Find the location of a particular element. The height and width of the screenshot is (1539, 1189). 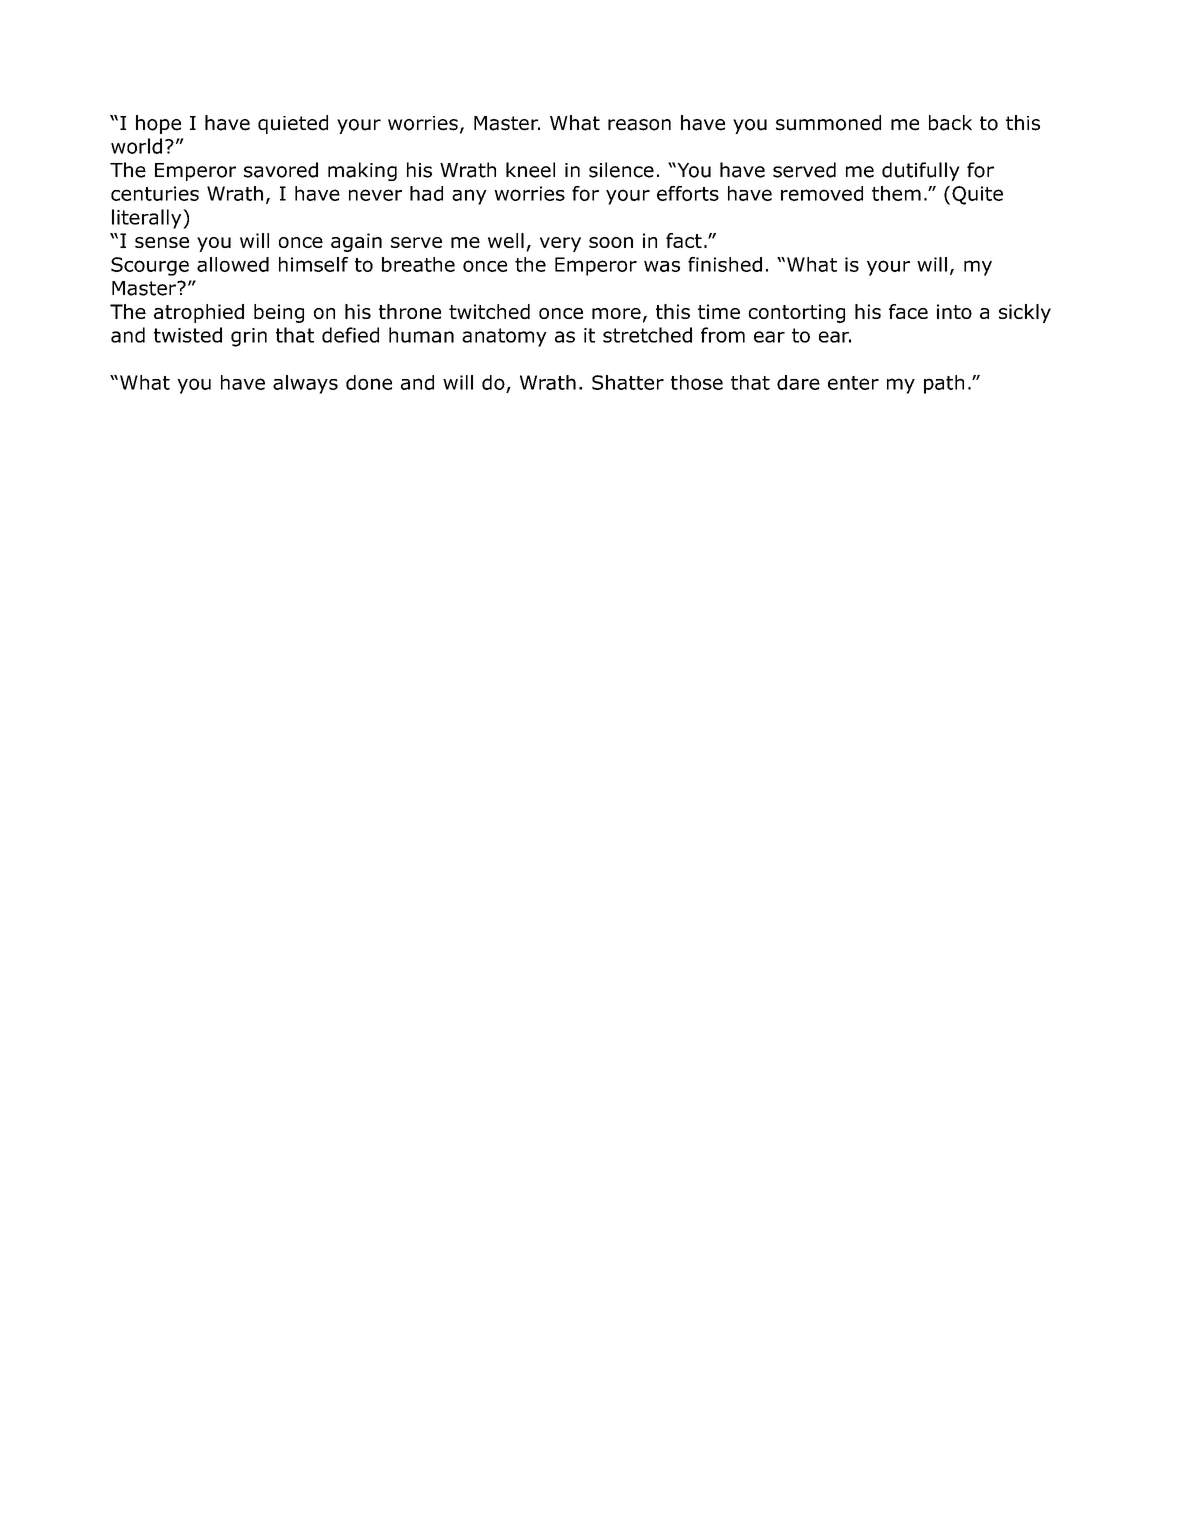

literally is located at coordinates (148, 219).
